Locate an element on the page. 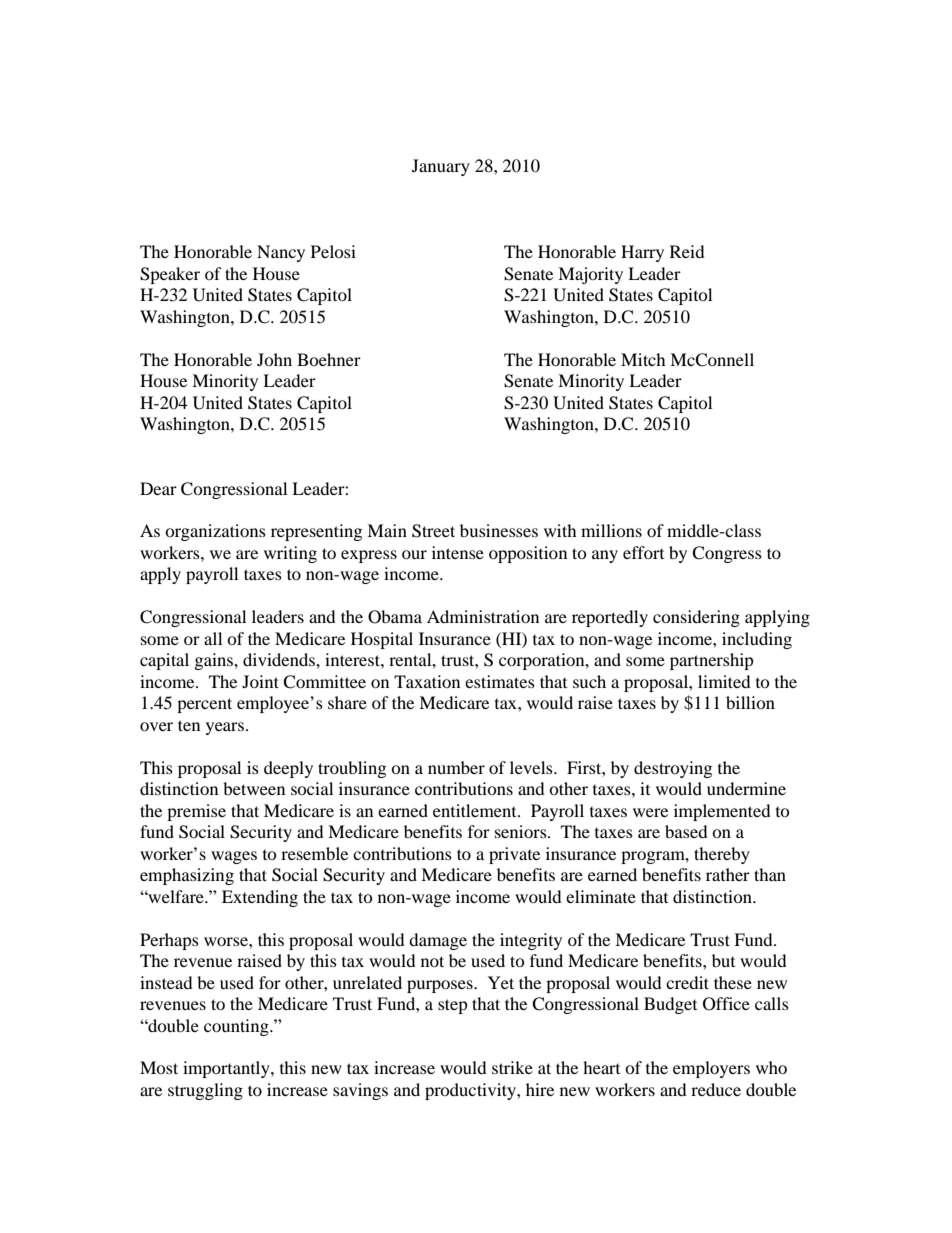  Administration is located at coordinates (483, 616).
